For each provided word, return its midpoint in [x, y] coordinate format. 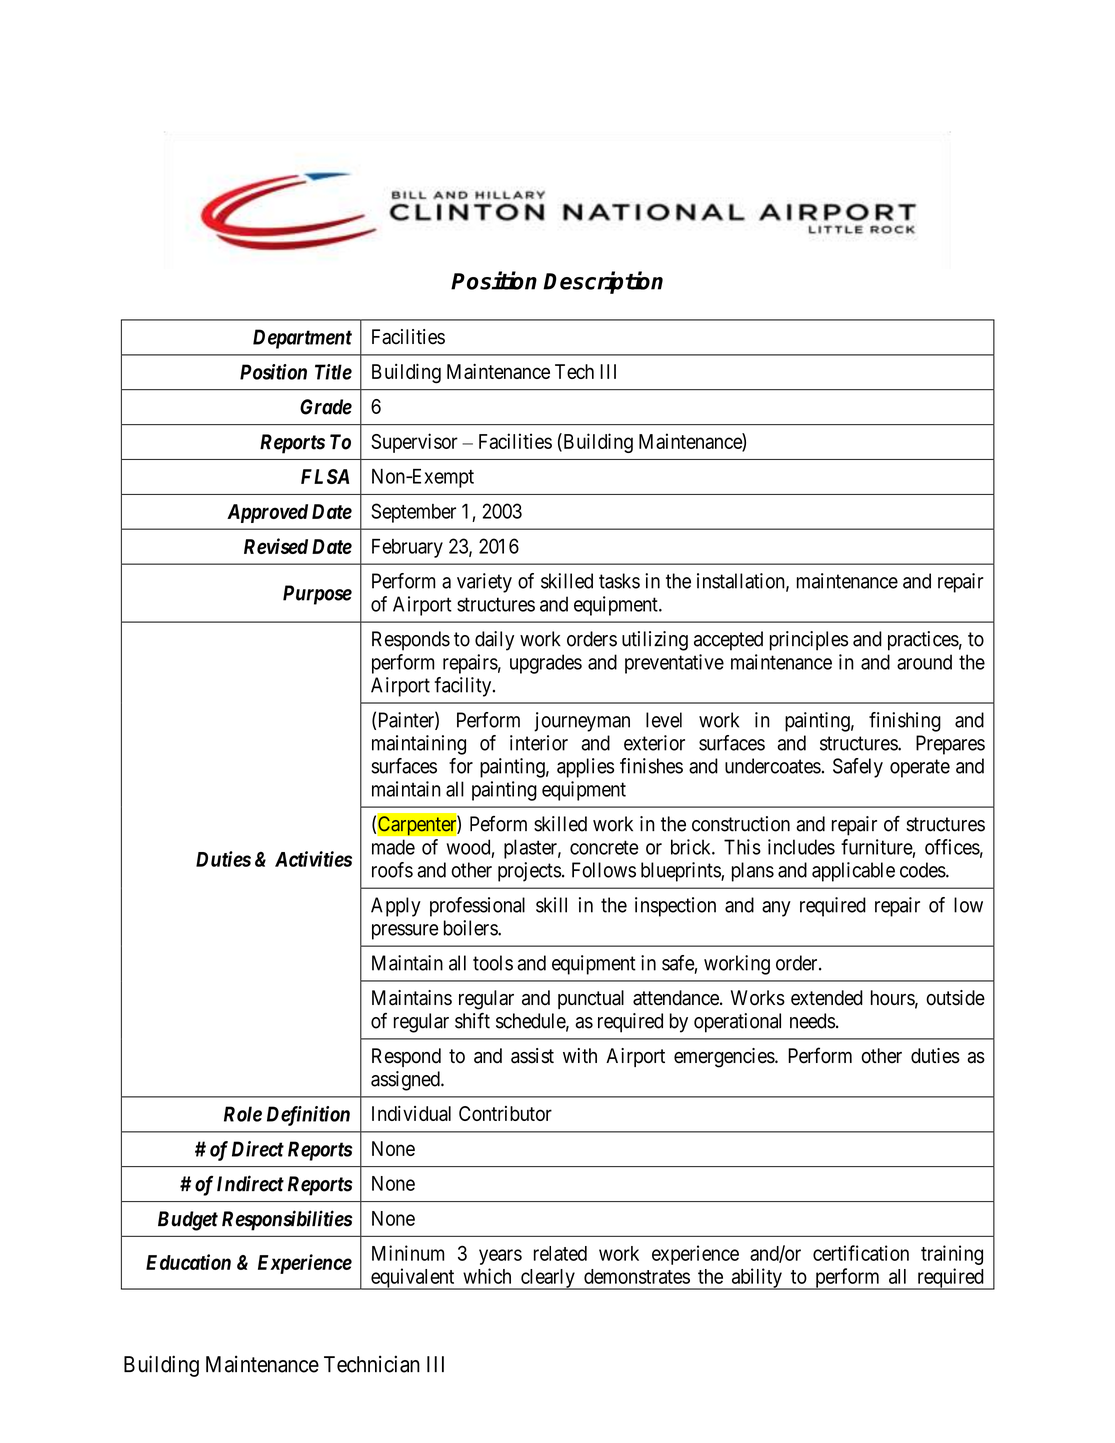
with [580, 1055]
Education [188, 1262]
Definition [308, 1116]
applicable [853, 872]
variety [484, 583]
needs [812, 1021]
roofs [392, 870]
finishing [905, 722]
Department [302, 339]
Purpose [317, 595]
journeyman [582, 722]
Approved [267, 513]
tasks [619, 581]
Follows [604, 870]
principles [809, 641]
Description [603, 282]
